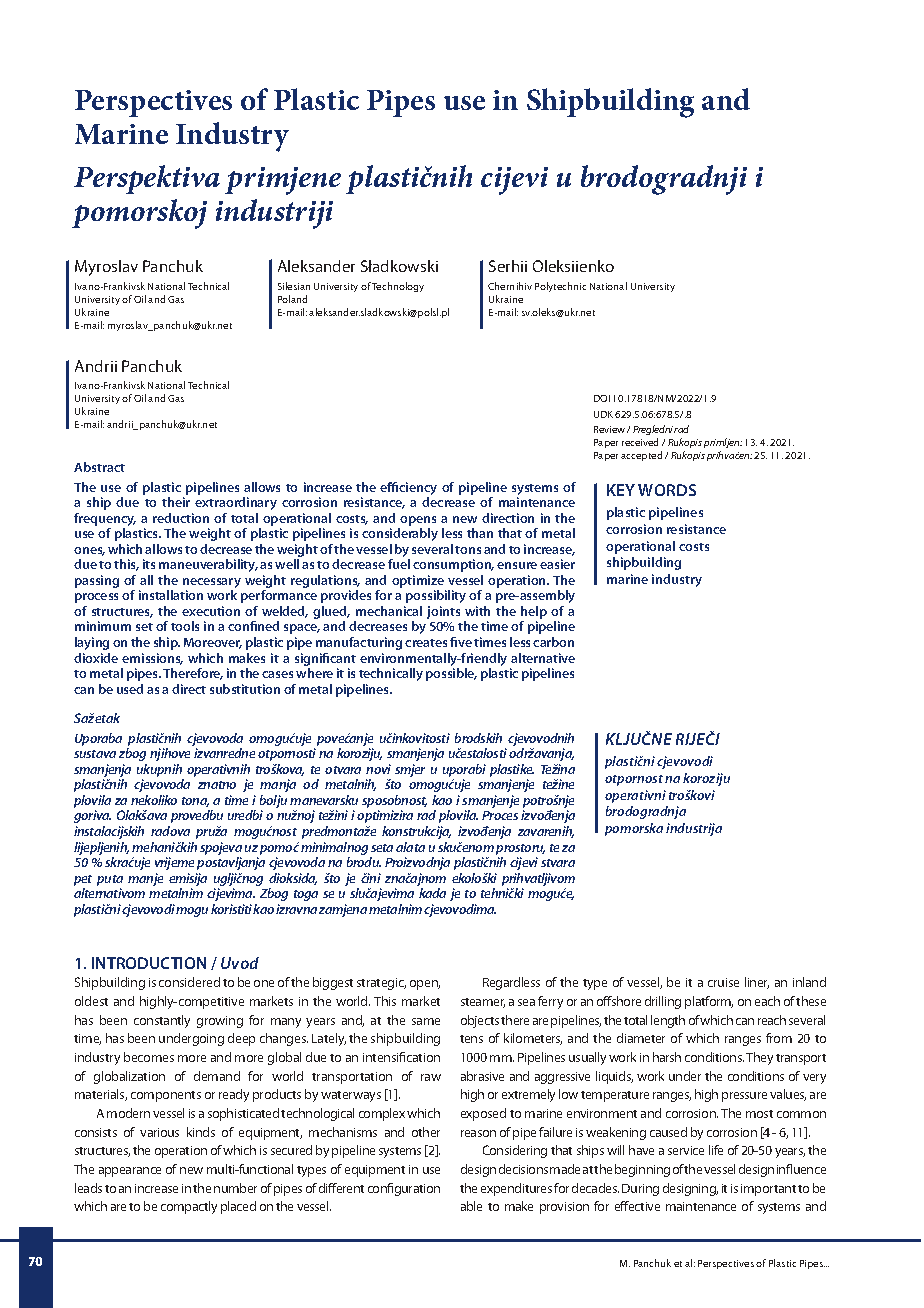 This image has width=924, height=1308. Describe the element at coordinates (149, 963) in the image. I see `INTRODUCTION` at that location.
